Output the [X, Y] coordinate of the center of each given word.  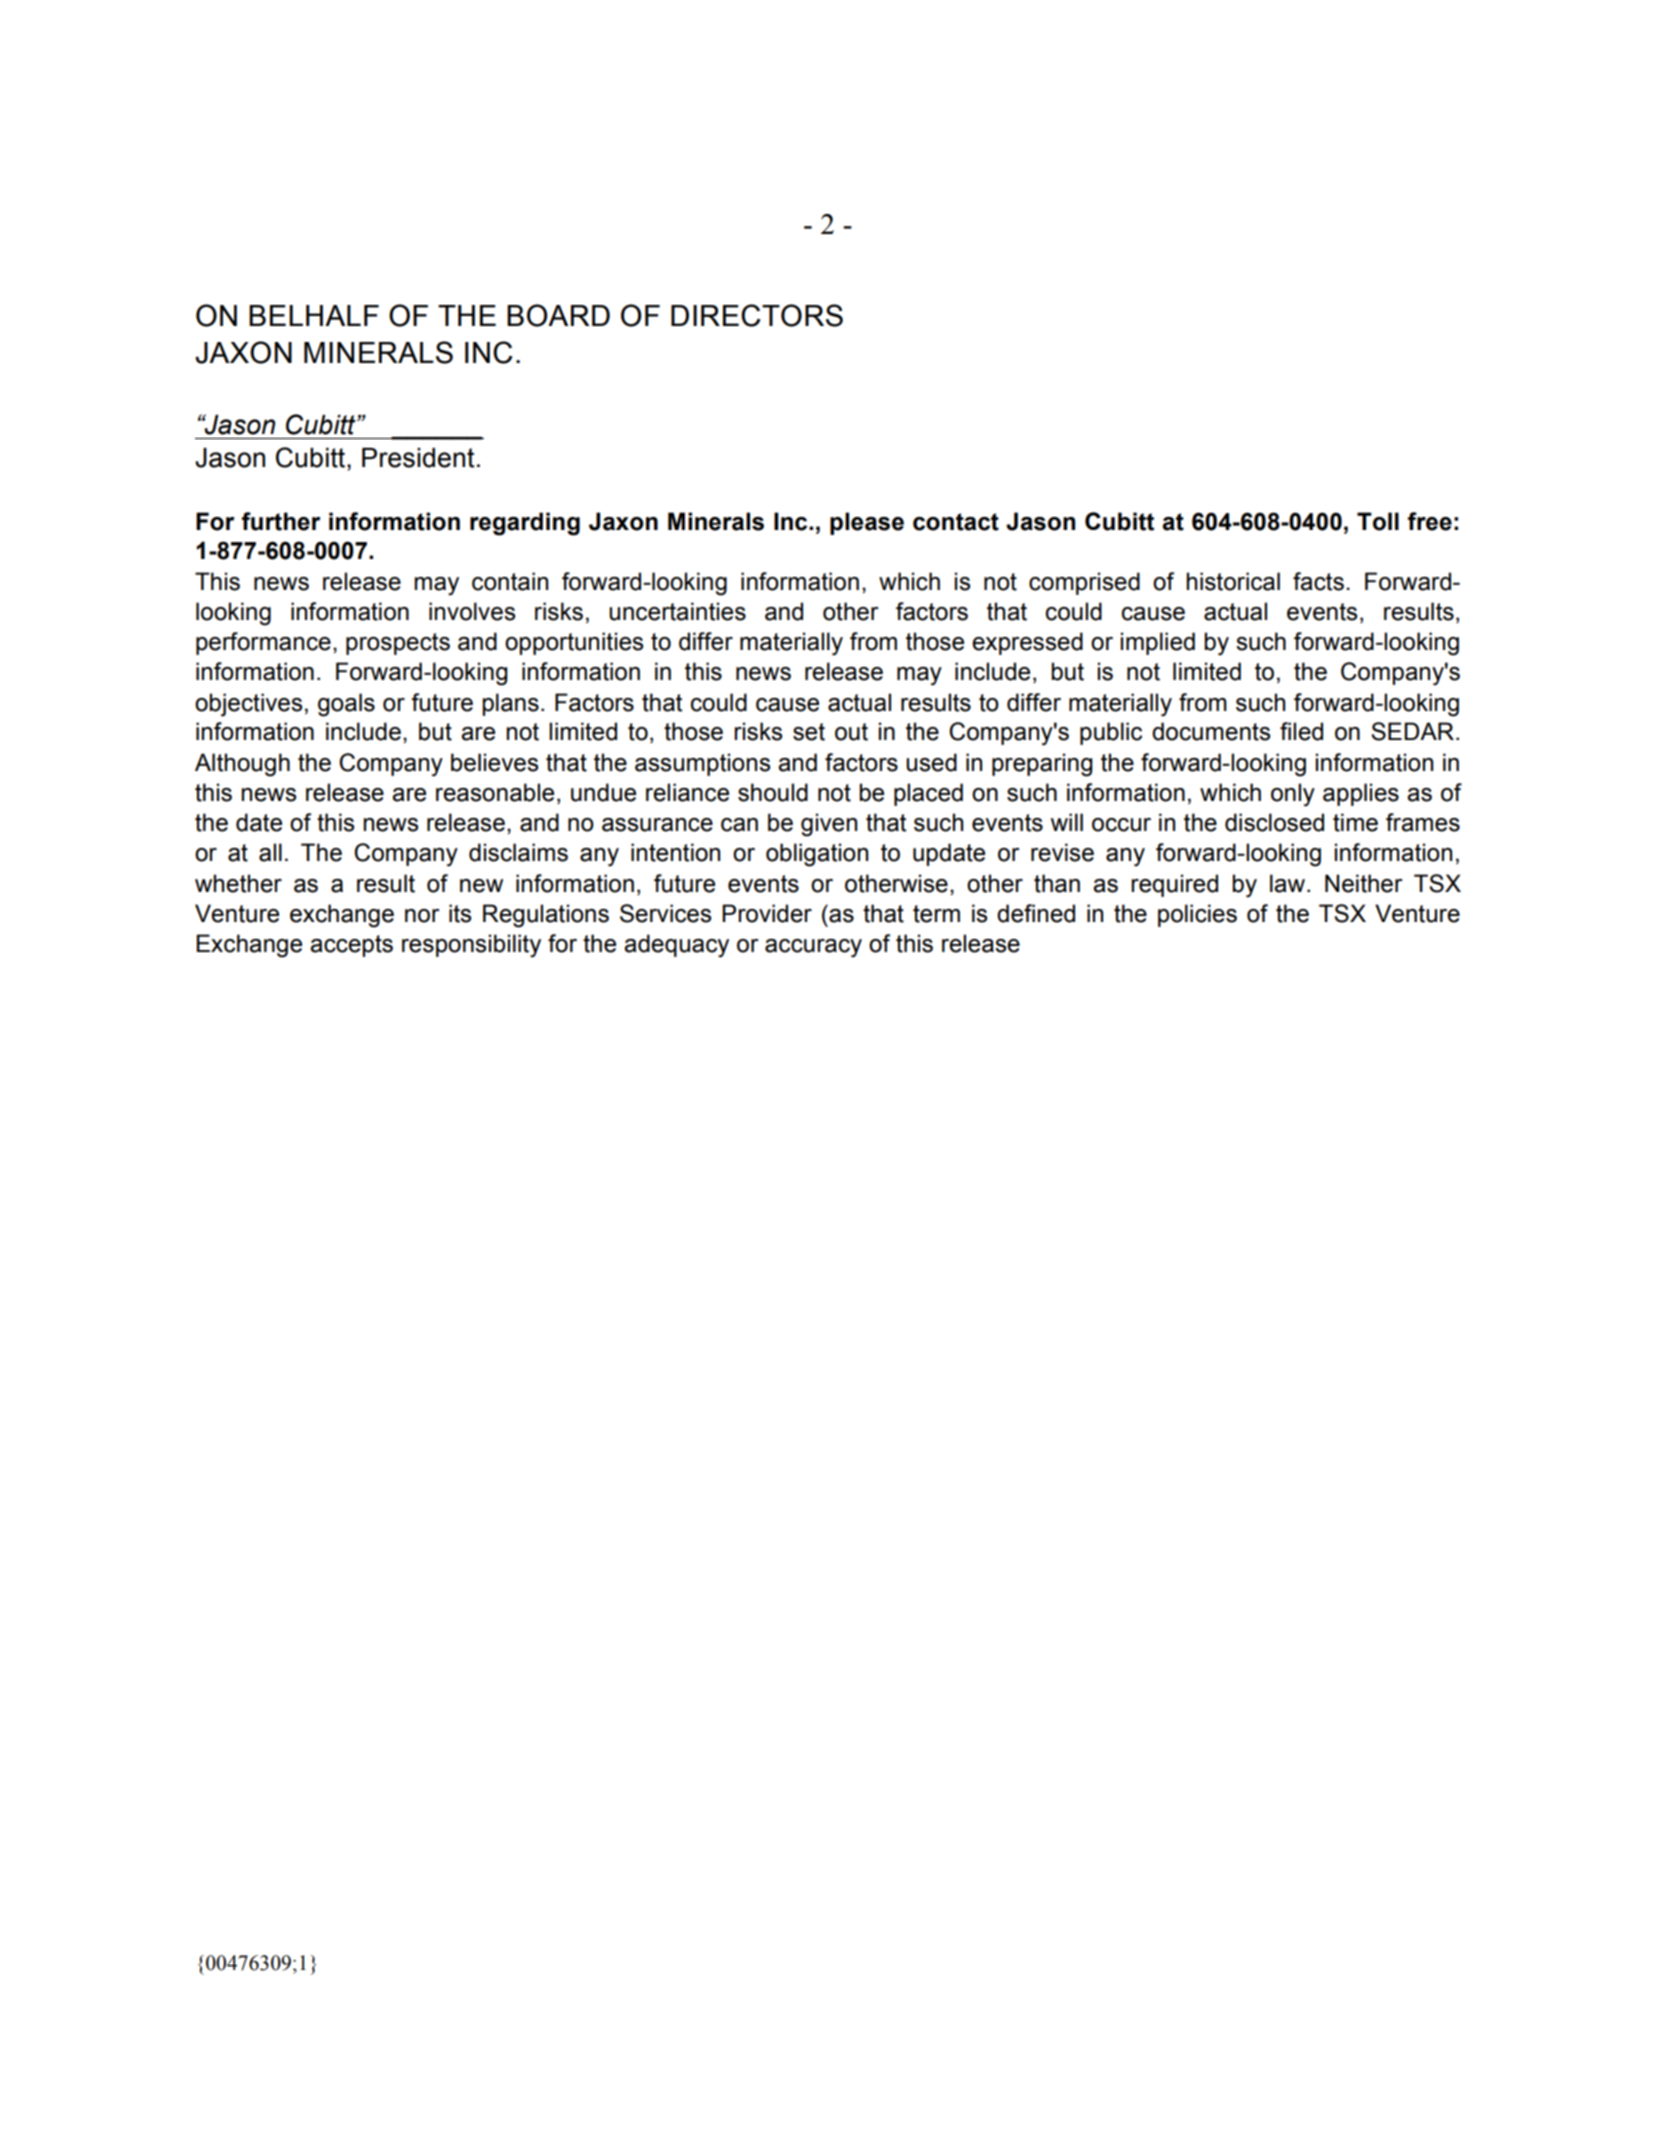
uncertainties [677, 611]
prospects [398, 644]
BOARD [558, 315]
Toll [1378, 521]
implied [1158, 643]
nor [422, 916]
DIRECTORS [757, 315]
